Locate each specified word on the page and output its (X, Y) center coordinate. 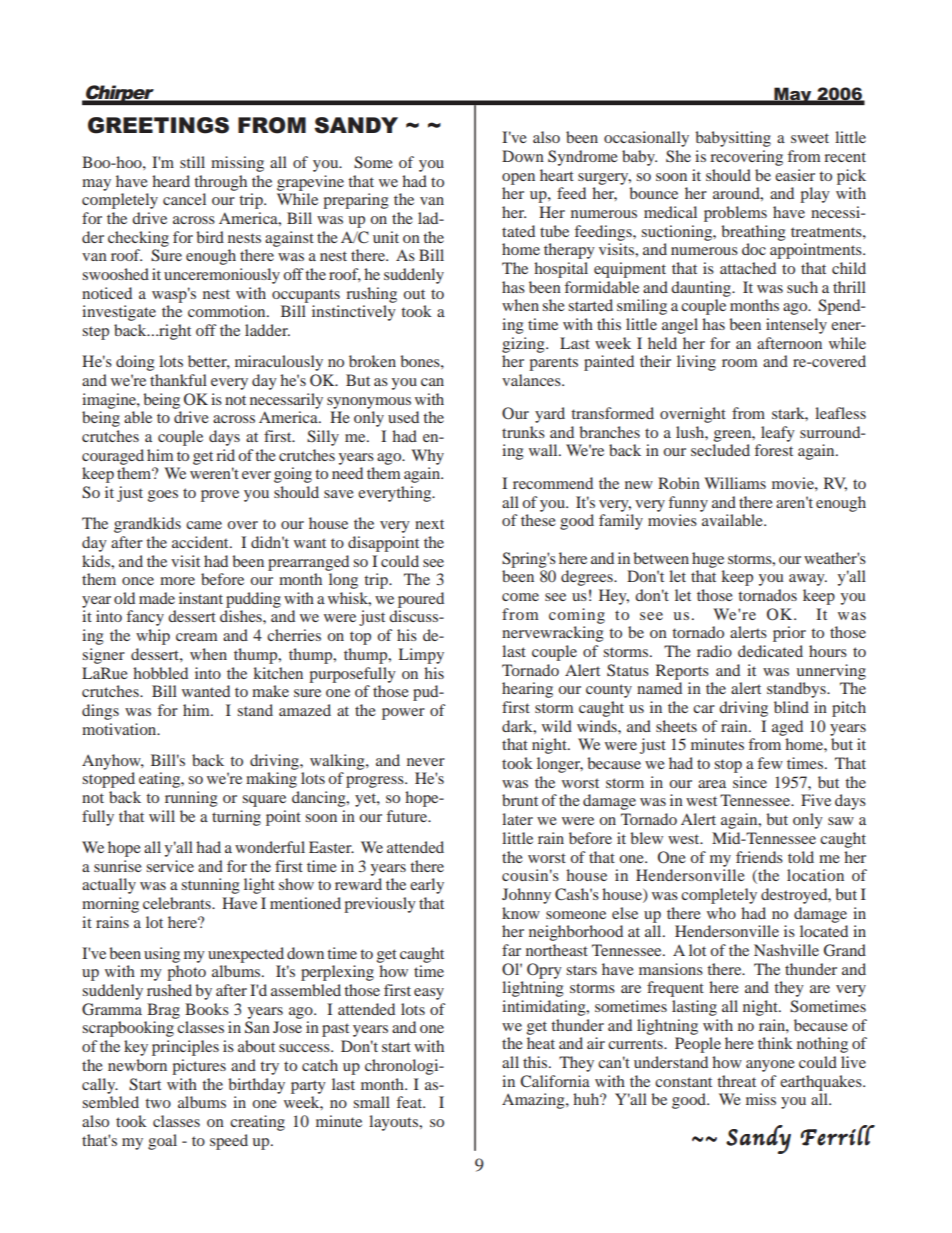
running (191, 799)
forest (774, 450)
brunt (520, 800)
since (750, 782)
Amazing (534, 1101)
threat (736, 1081)
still (192, 162)
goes (163, 496)
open (518, 179)
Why (427, 457)
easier (795, 175)
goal (162, 1142)
